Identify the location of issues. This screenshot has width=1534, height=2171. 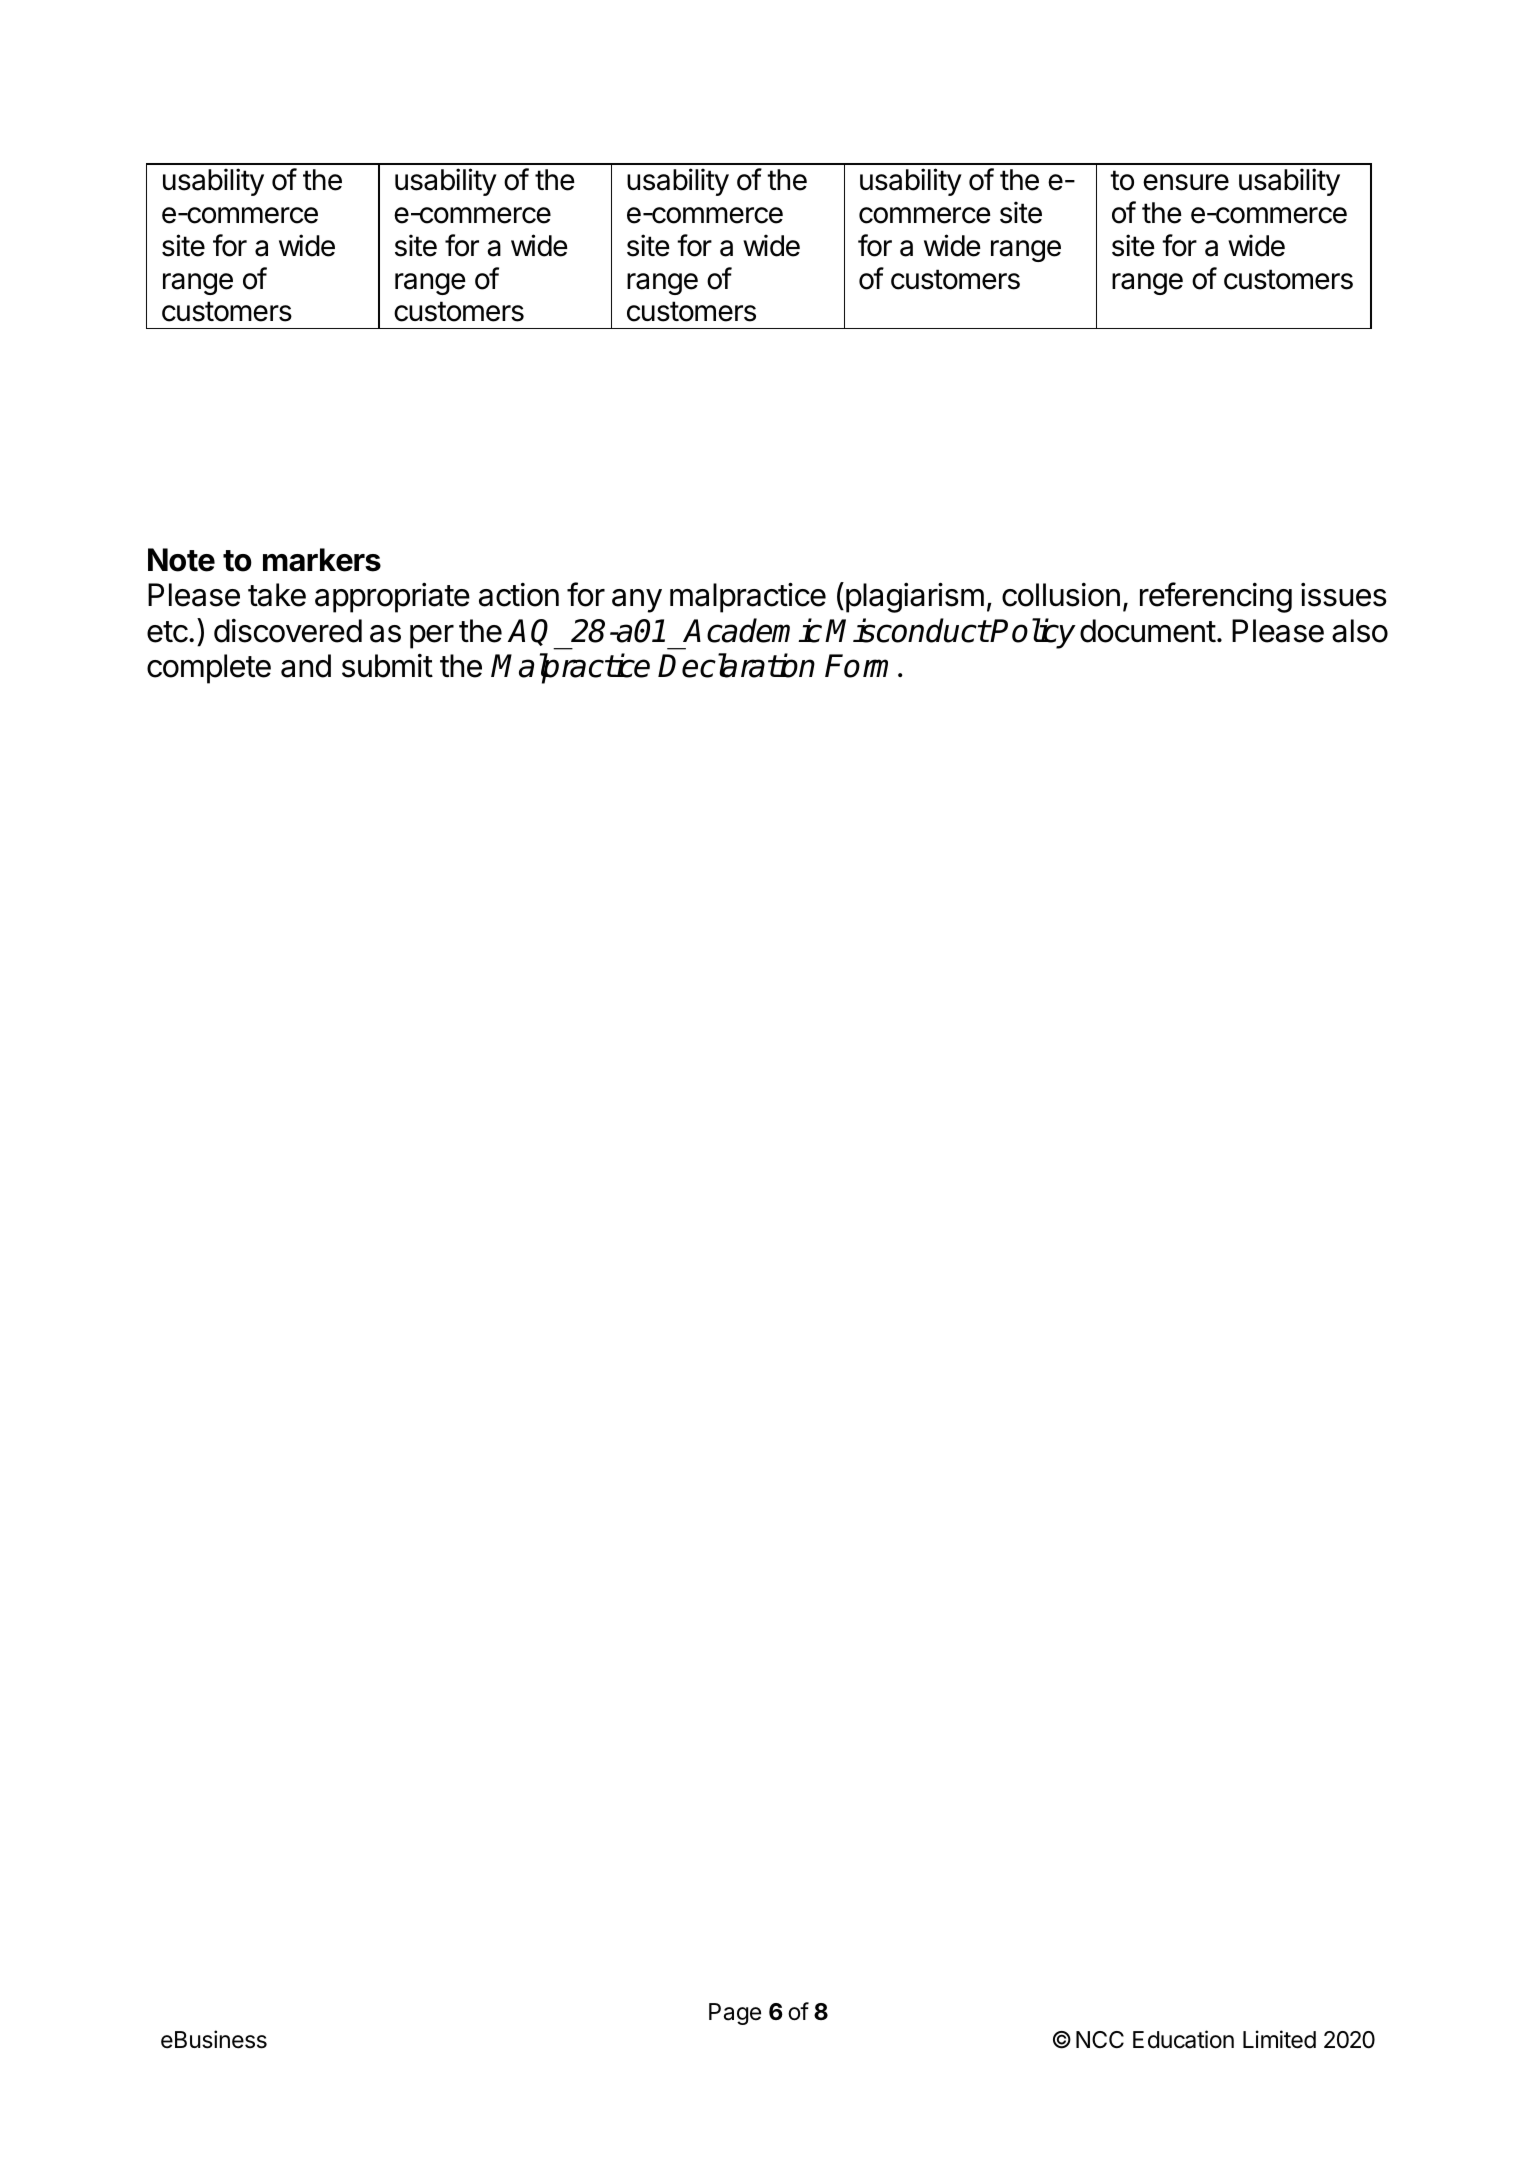
(1344, 595).
